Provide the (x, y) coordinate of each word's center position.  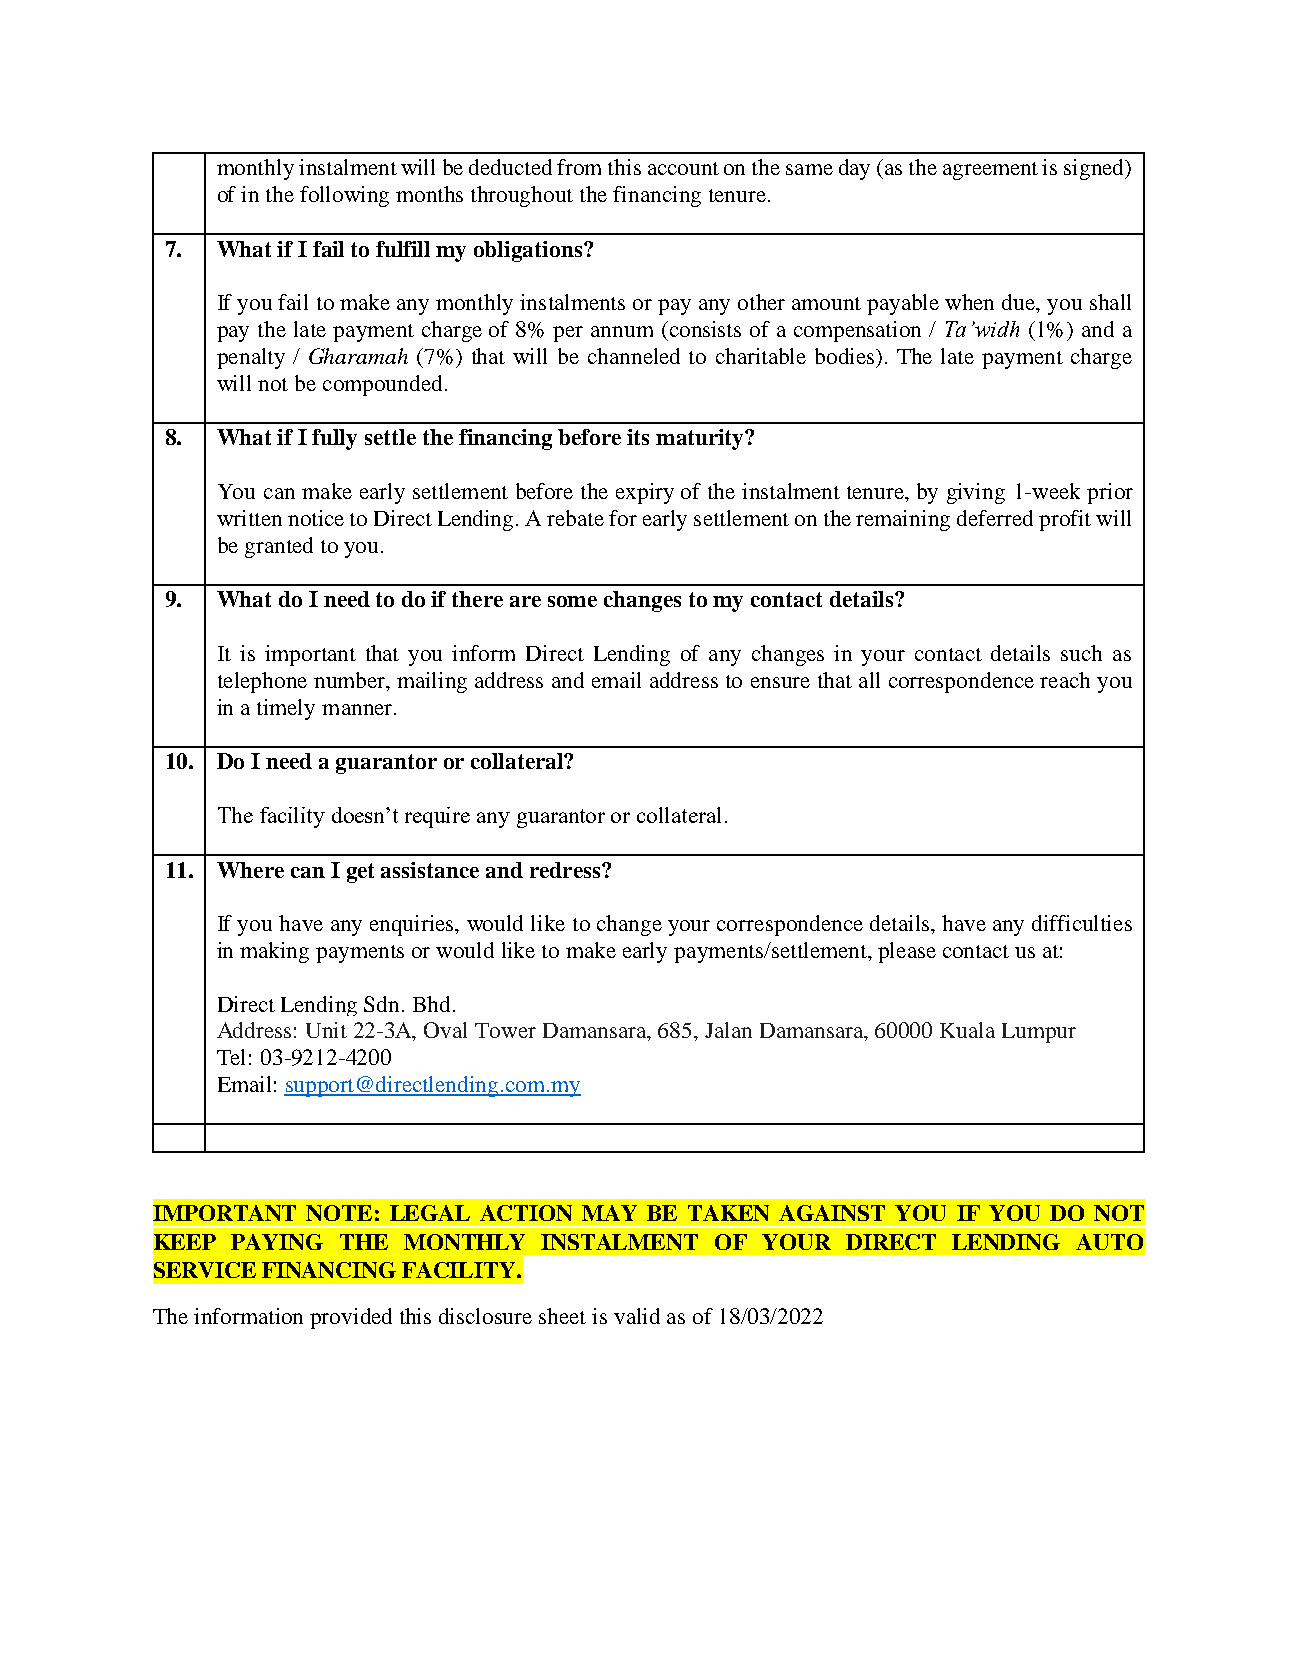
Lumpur (1039, 1033)
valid (637, 1316)
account (683, 168)
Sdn (383, 1004)
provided (351, 1318)
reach (1065, 680)
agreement (990, 171)
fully (334, 439)
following (344, 196)
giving (976, 493)
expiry (645, 493)
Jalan (728, 1030)
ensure (780, 682)
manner (358, 709)
